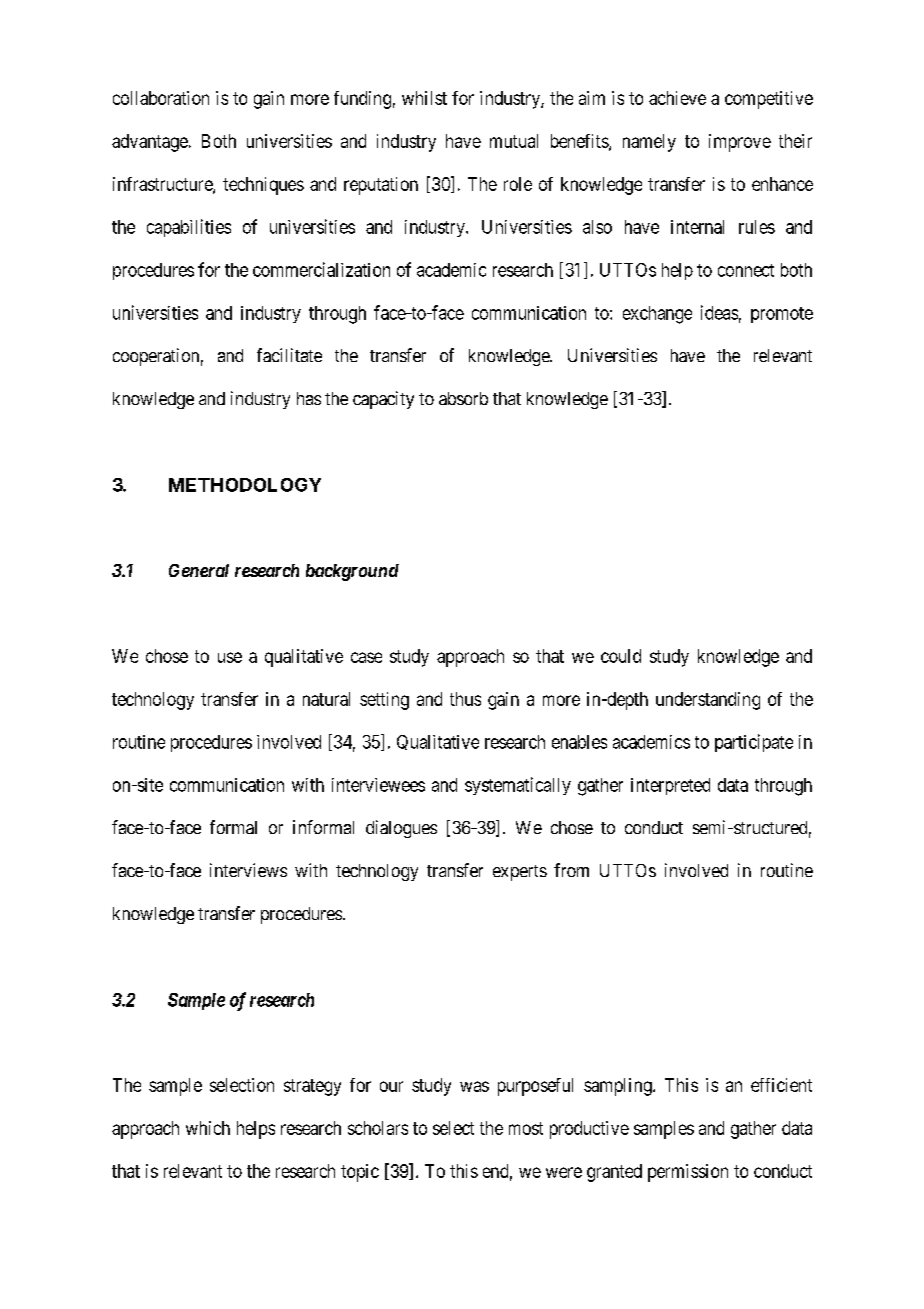  Describe the element at coordinates (263, 186) in the document. I see `techniques` at that location.
